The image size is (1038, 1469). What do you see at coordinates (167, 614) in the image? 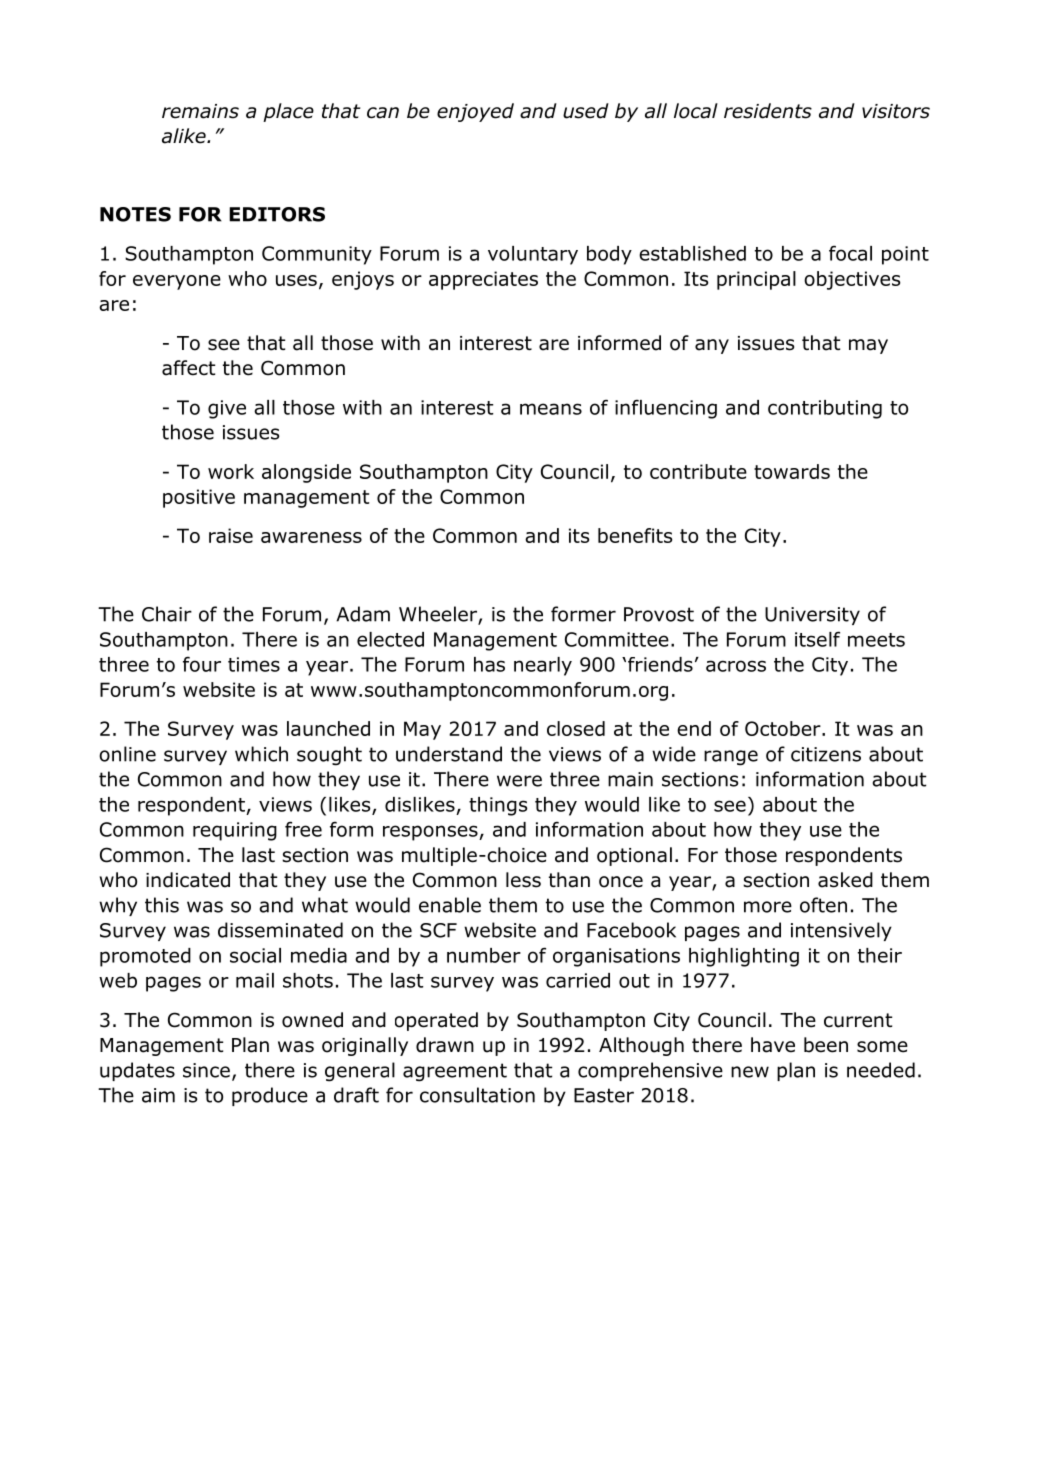
I see `Chair` at bounding box center [167, 614].
